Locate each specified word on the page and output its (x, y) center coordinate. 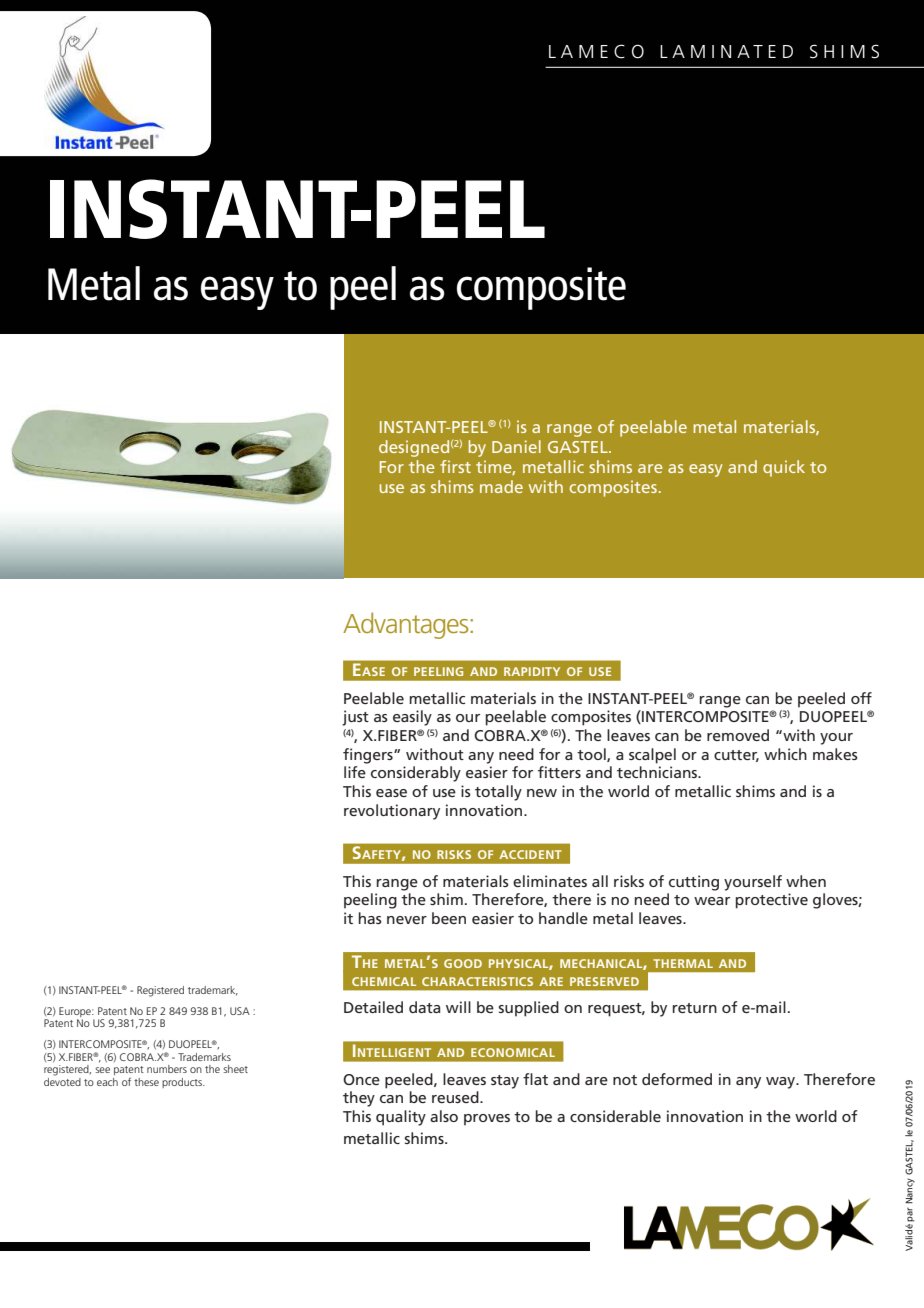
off (861, 698)
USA (240, 1011)
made (501, 486)
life (355, 772)
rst (462, 467)
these (146, 1082)
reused (456, 1097)
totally (498, 793)
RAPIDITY (532, 671)
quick (784, 468)
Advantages (407, 625)
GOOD (463, 963)
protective (772, 901)
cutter (736, 756)
